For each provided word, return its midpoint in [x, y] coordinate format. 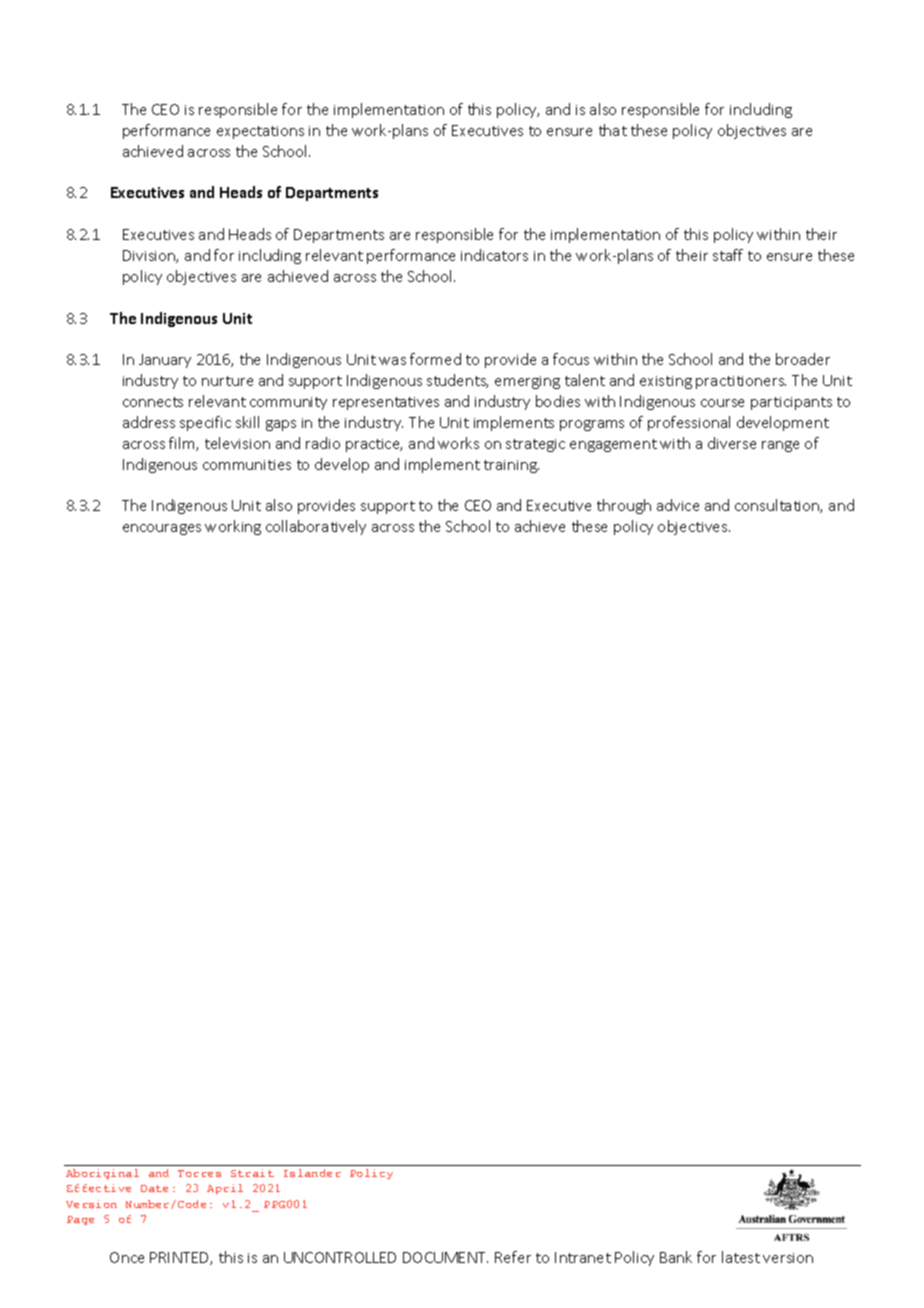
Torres [199, 1173]
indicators [494, 255]
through [624, 506]
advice [678, 505]
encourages [162, 529]
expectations [260, 132]
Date [154, 1188]
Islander [312, 1173]
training [511, 466]
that [613, 130]
